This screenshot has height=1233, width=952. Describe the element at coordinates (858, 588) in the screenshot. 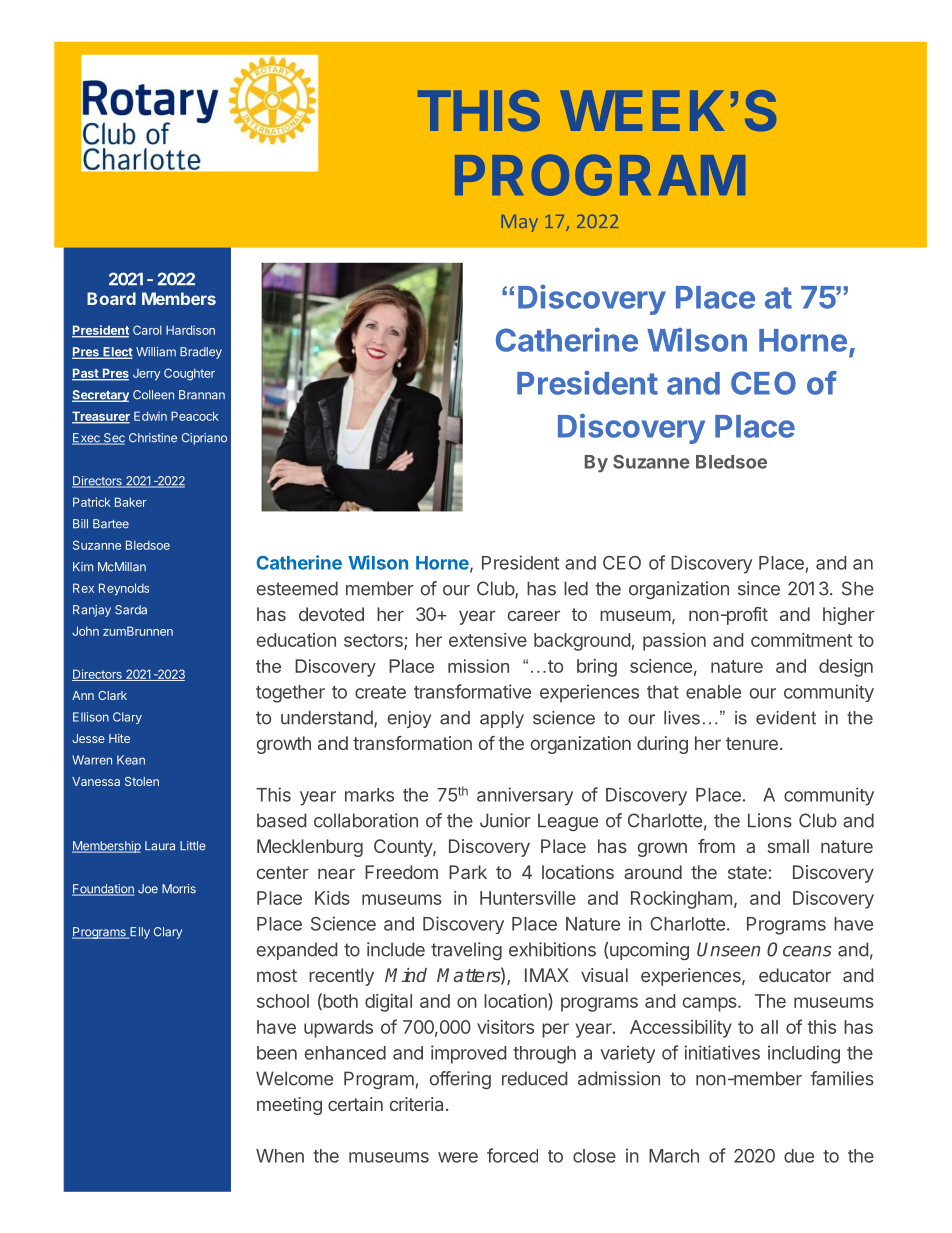

I see `She` at that location.
